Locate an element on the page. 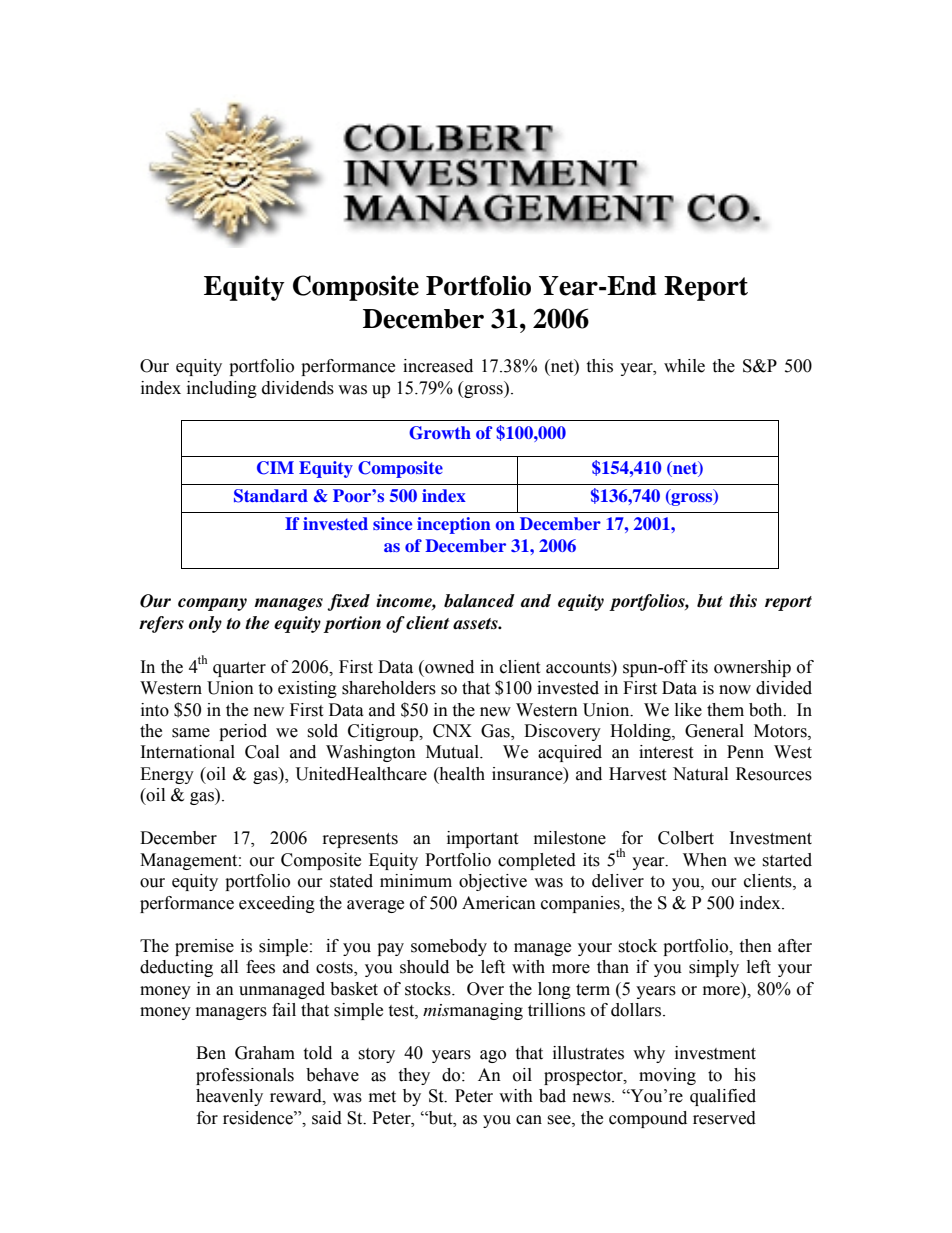 The image size is (952, 1233). then is located at coordinates (755, 946).
